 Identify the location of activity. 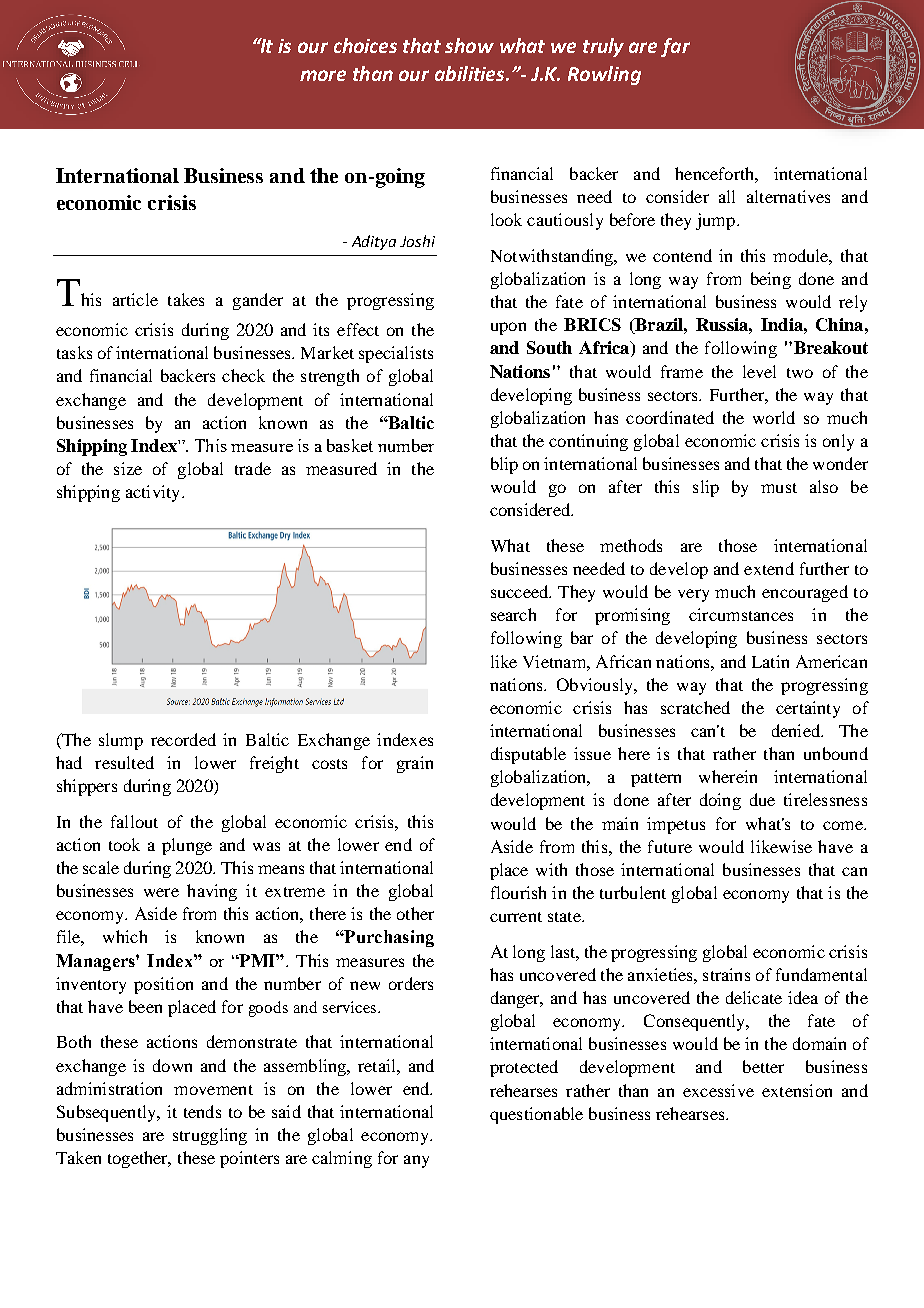
(154, 493).
